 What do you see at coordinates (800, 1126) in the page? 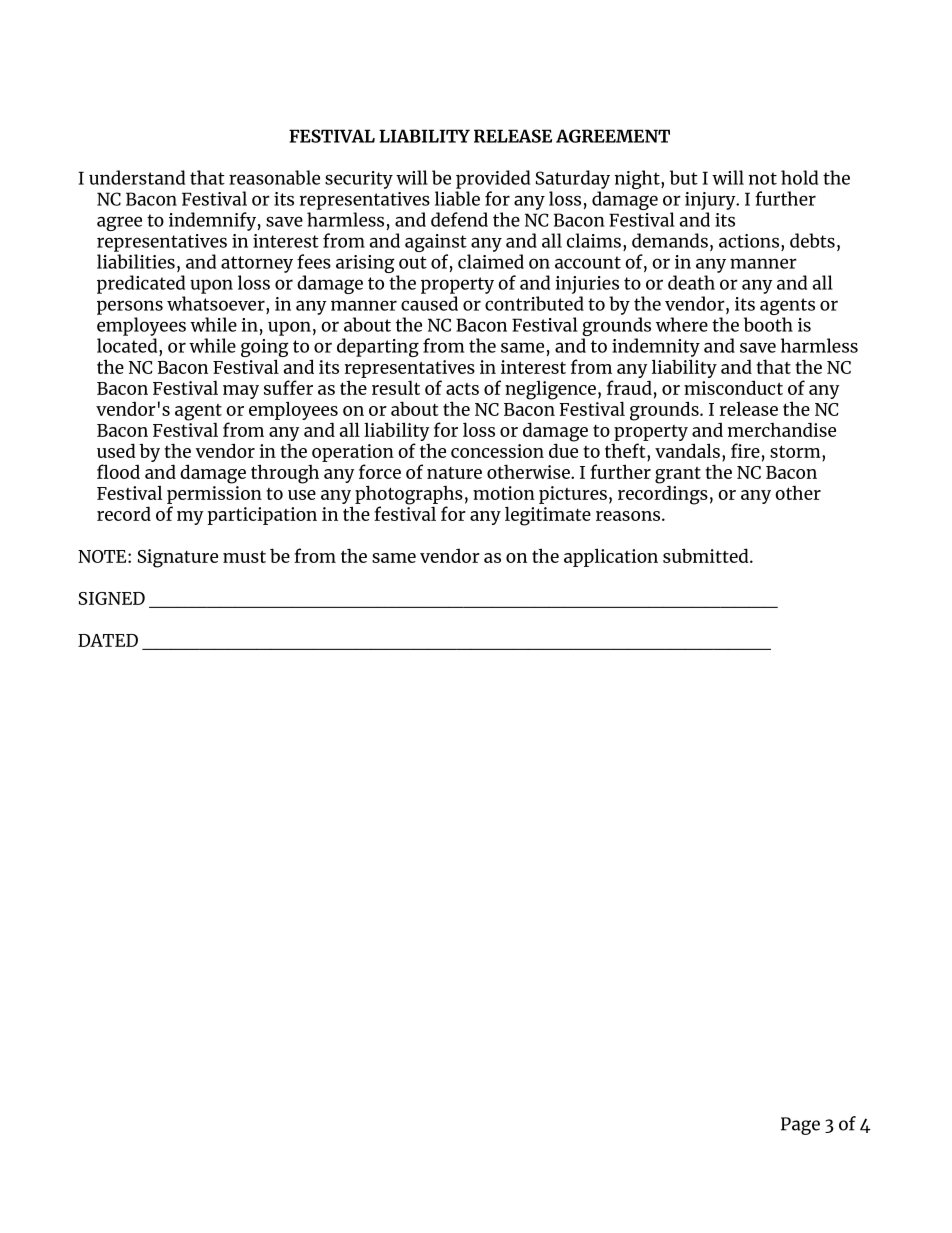
I see `Page` at bounding box center [800, 1126].
